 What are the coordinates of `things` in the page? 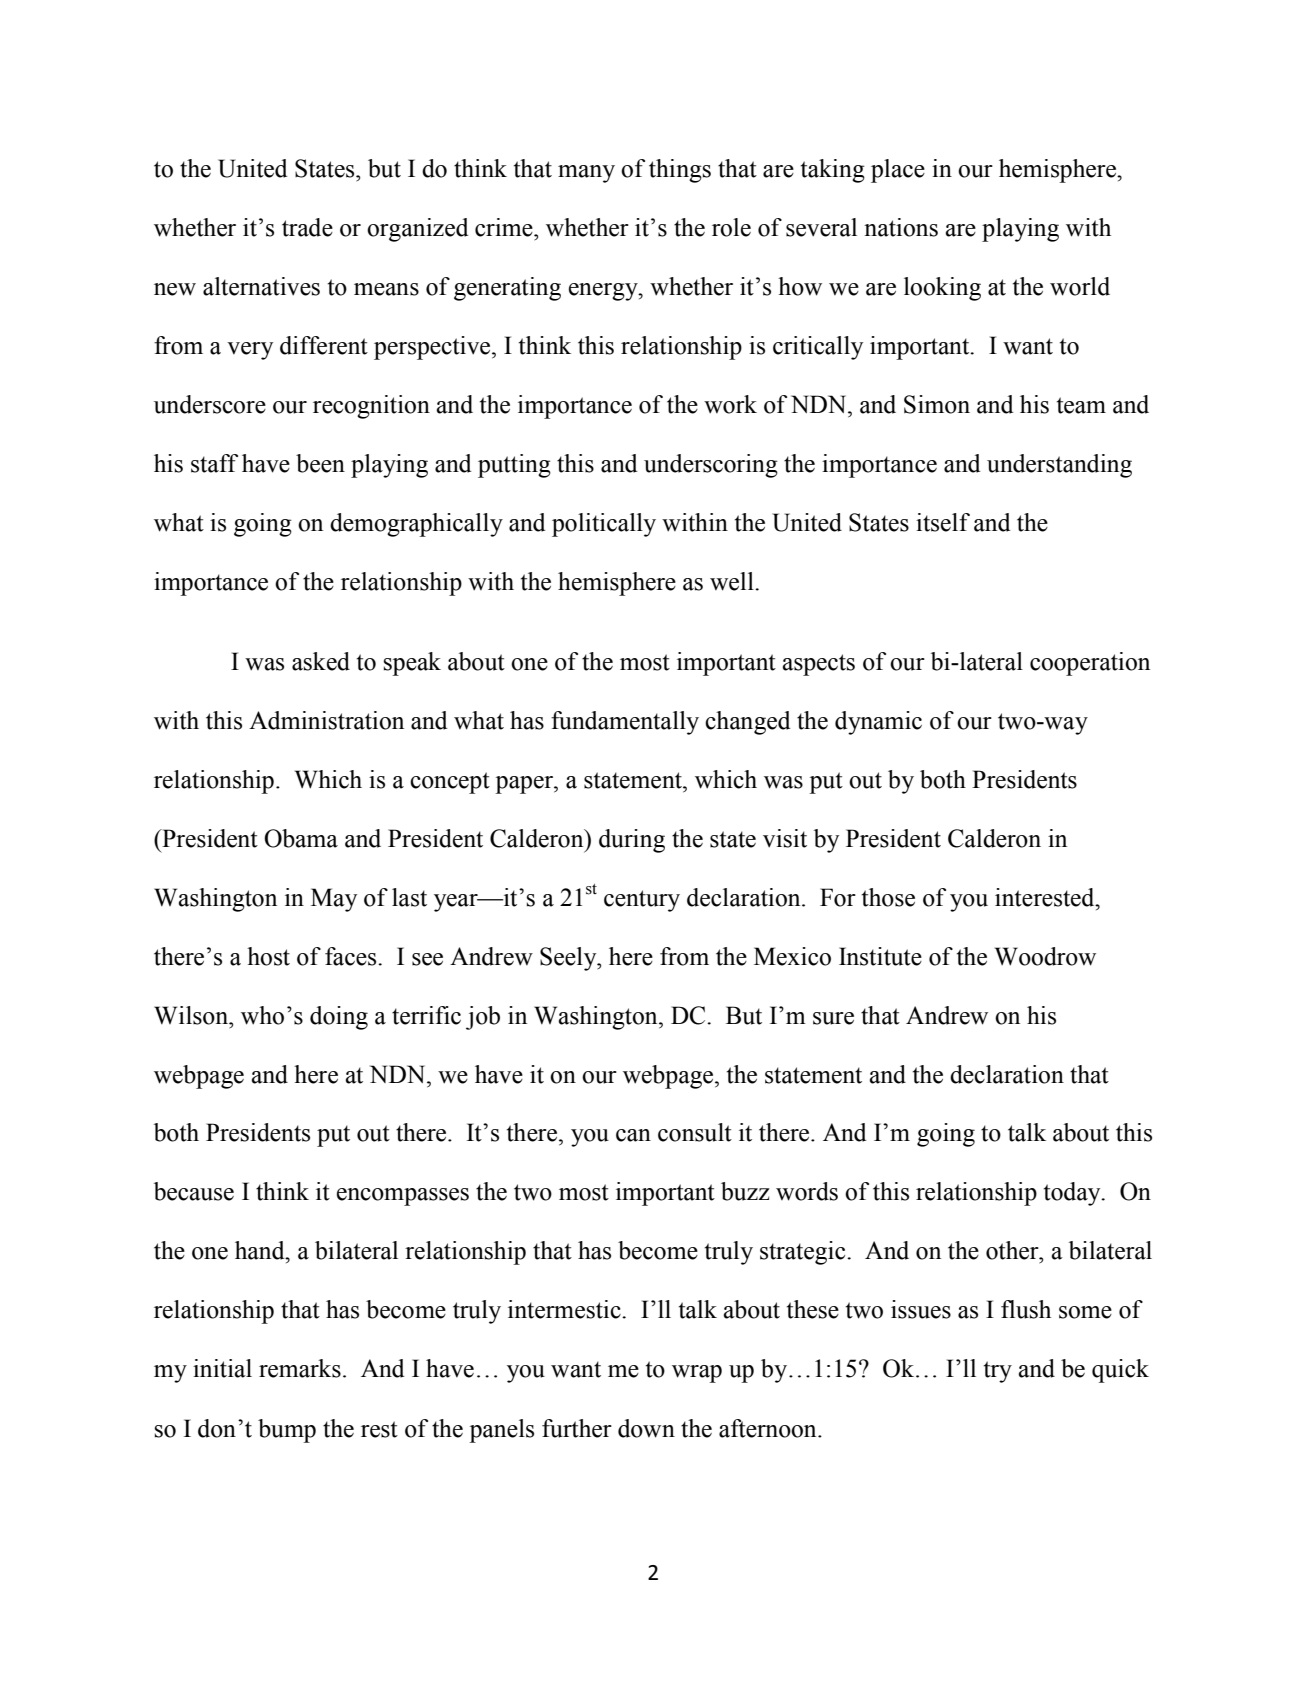 It's located at (680, 171).
